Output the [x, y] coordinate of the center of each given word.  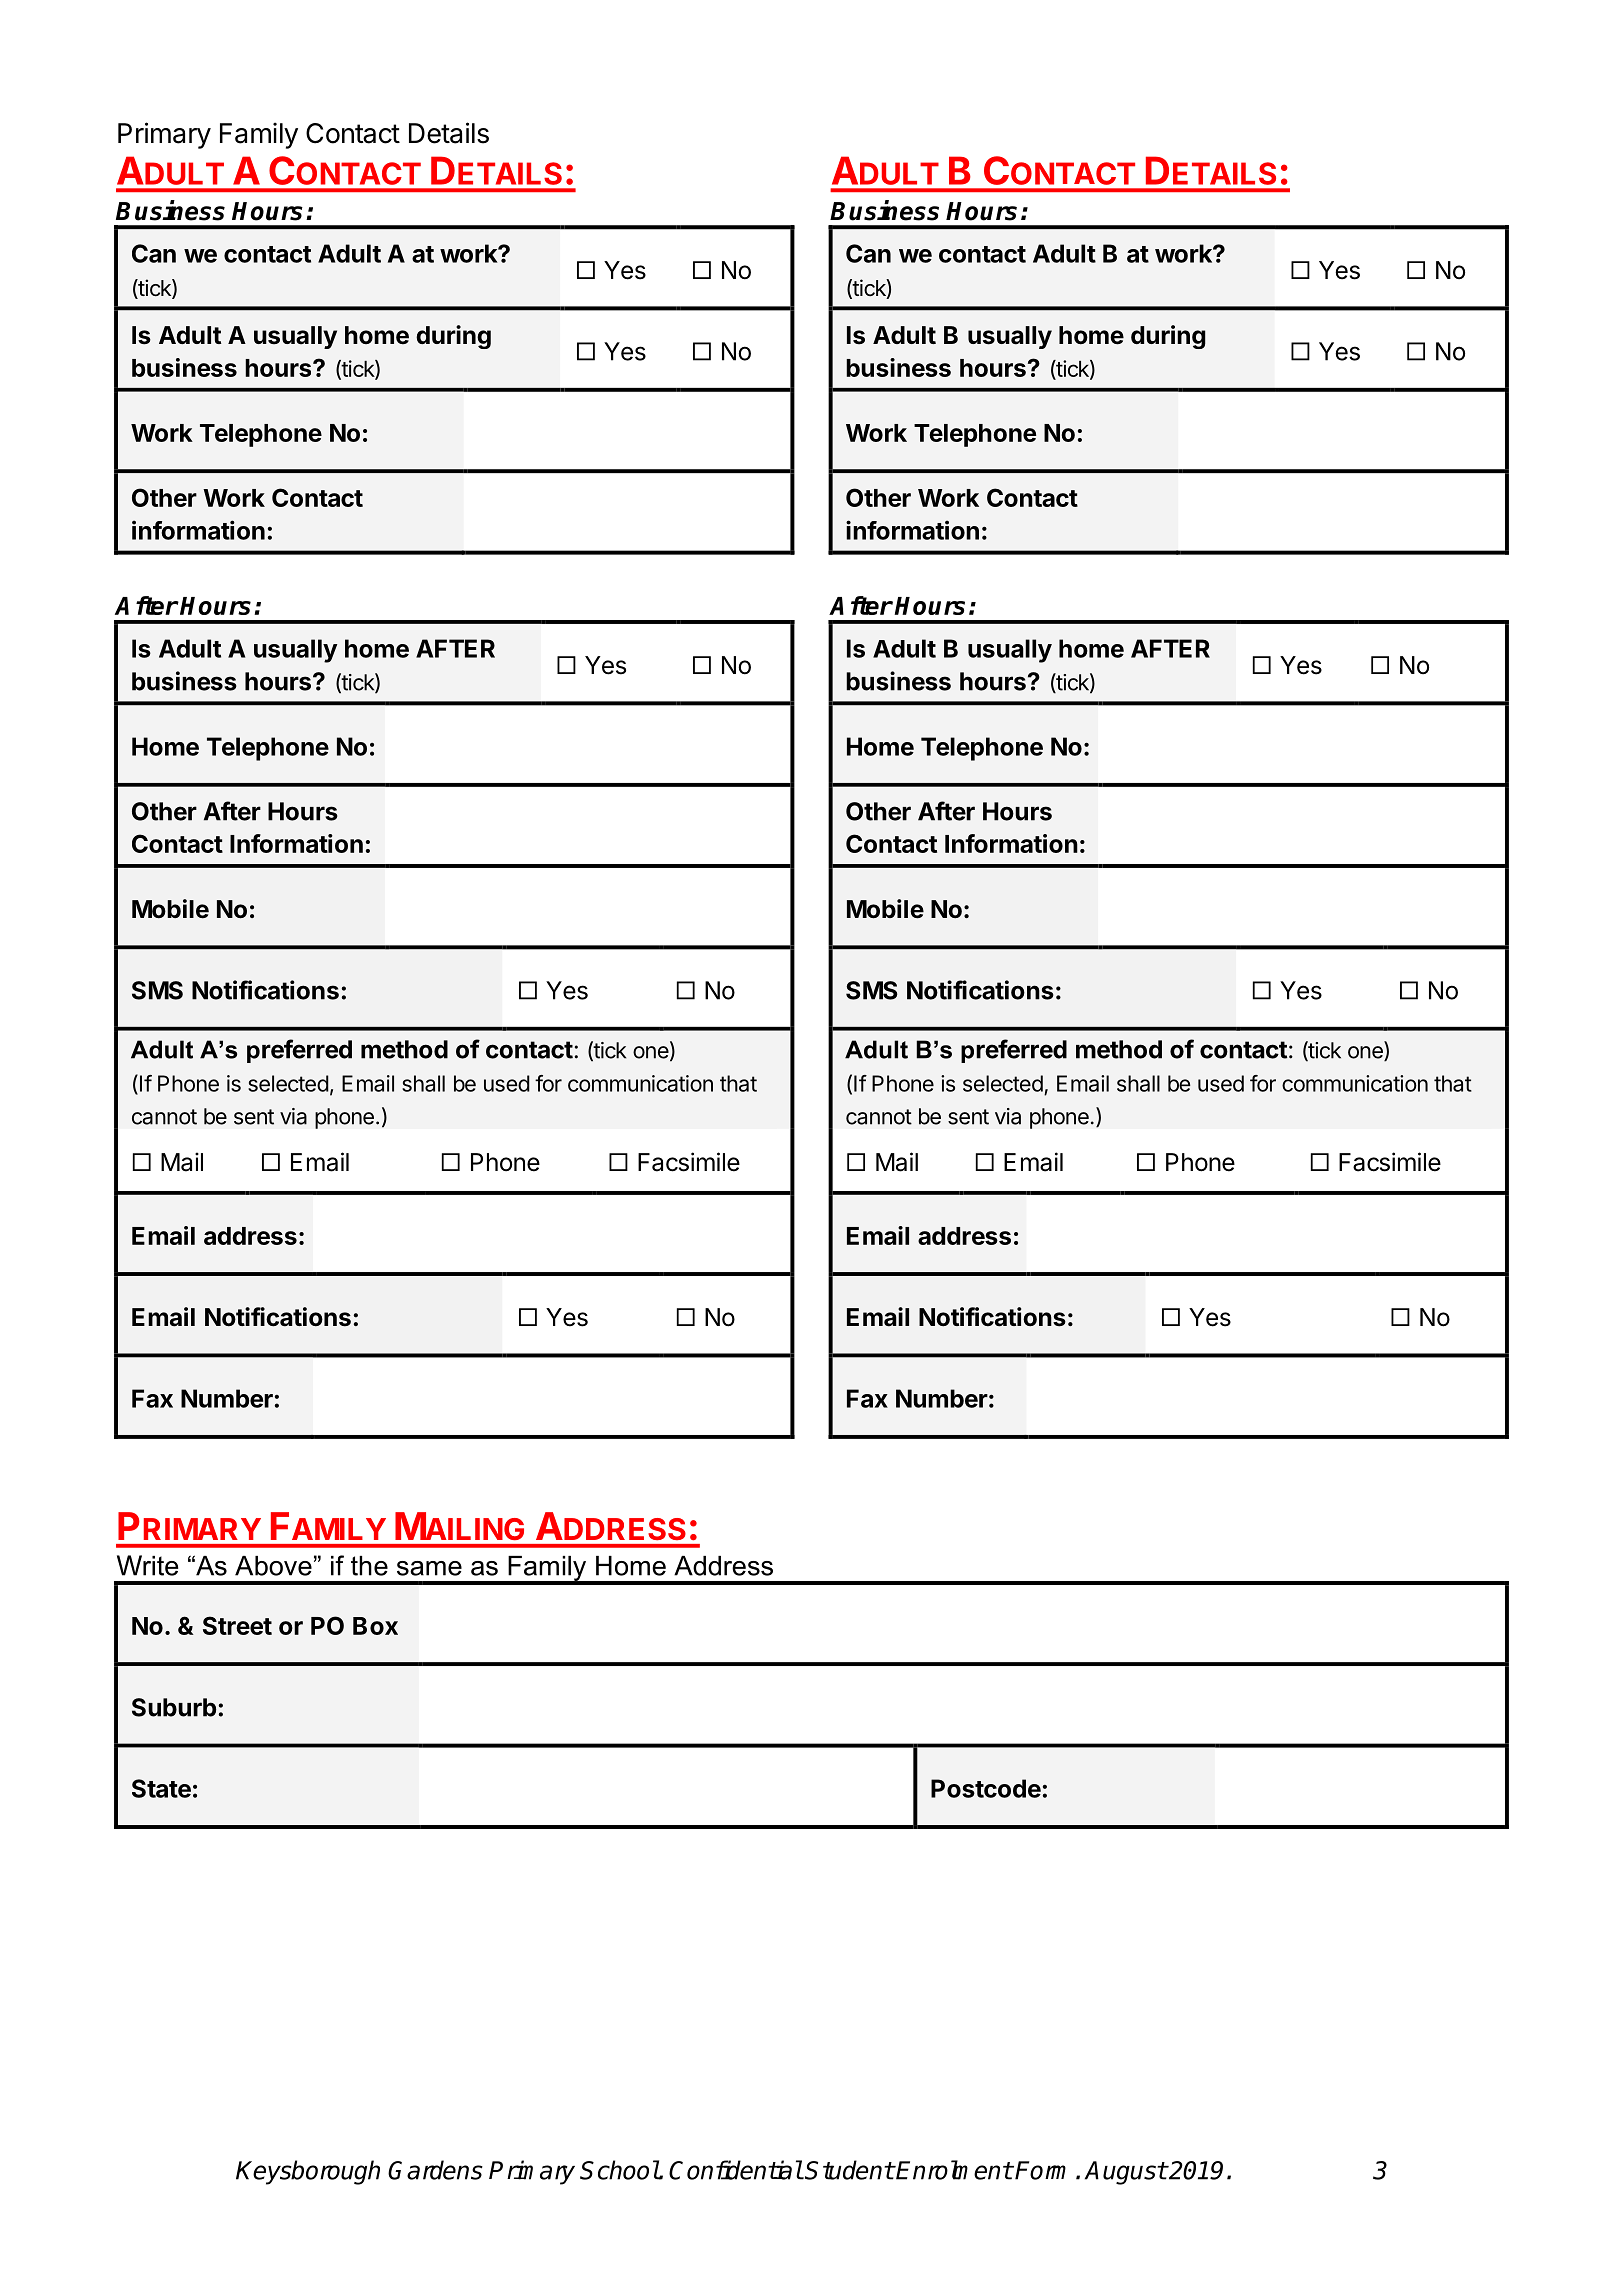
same [429, 1568]
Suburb [174, 1707]
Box [375, 1626]
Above [273, 1566]
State [161, 1788]
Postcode [986, 1788]
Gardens [435, 2170]
